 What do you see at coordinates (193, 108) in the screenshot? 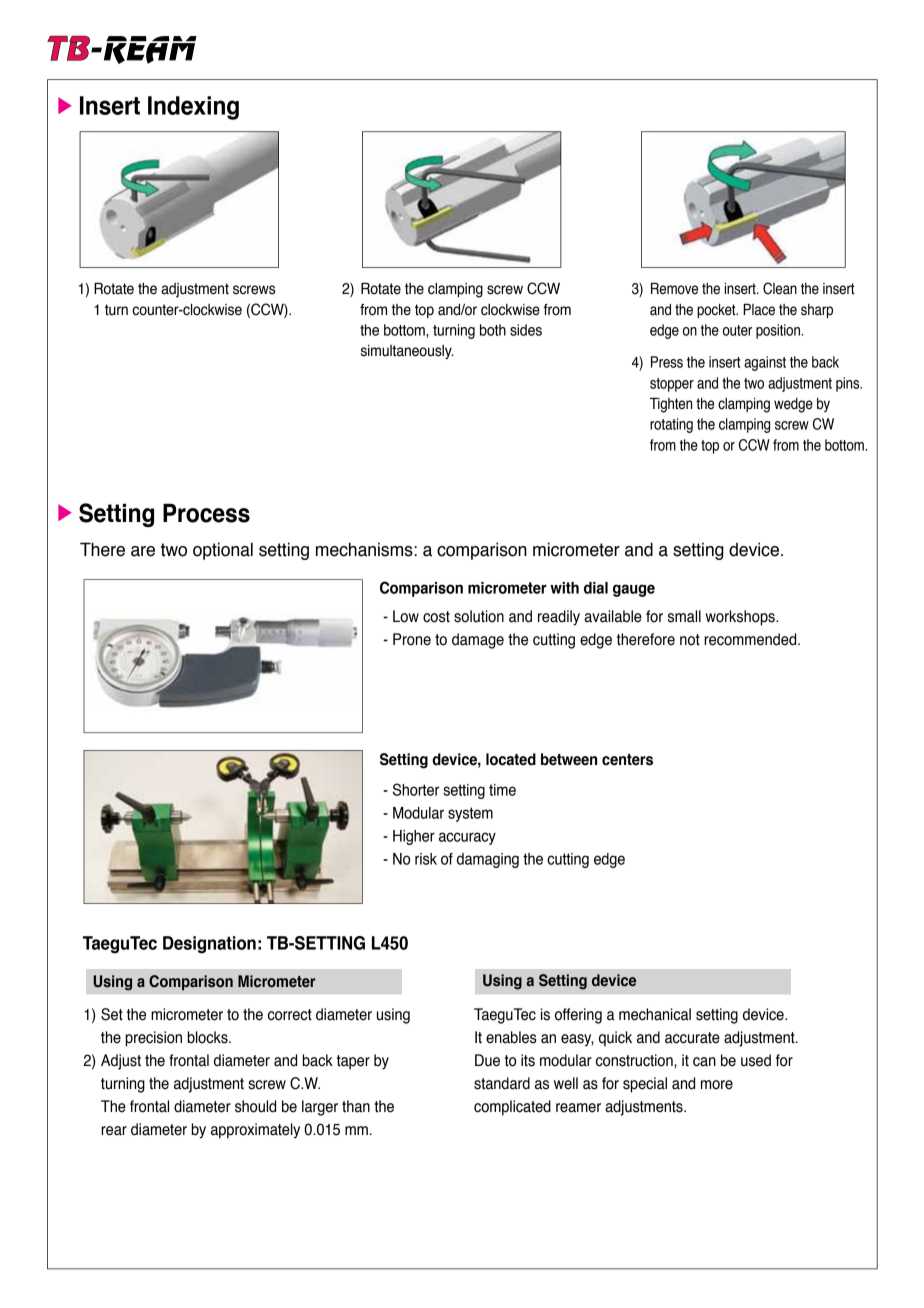
I see `Indexing` at bounding box center [193, 108].
